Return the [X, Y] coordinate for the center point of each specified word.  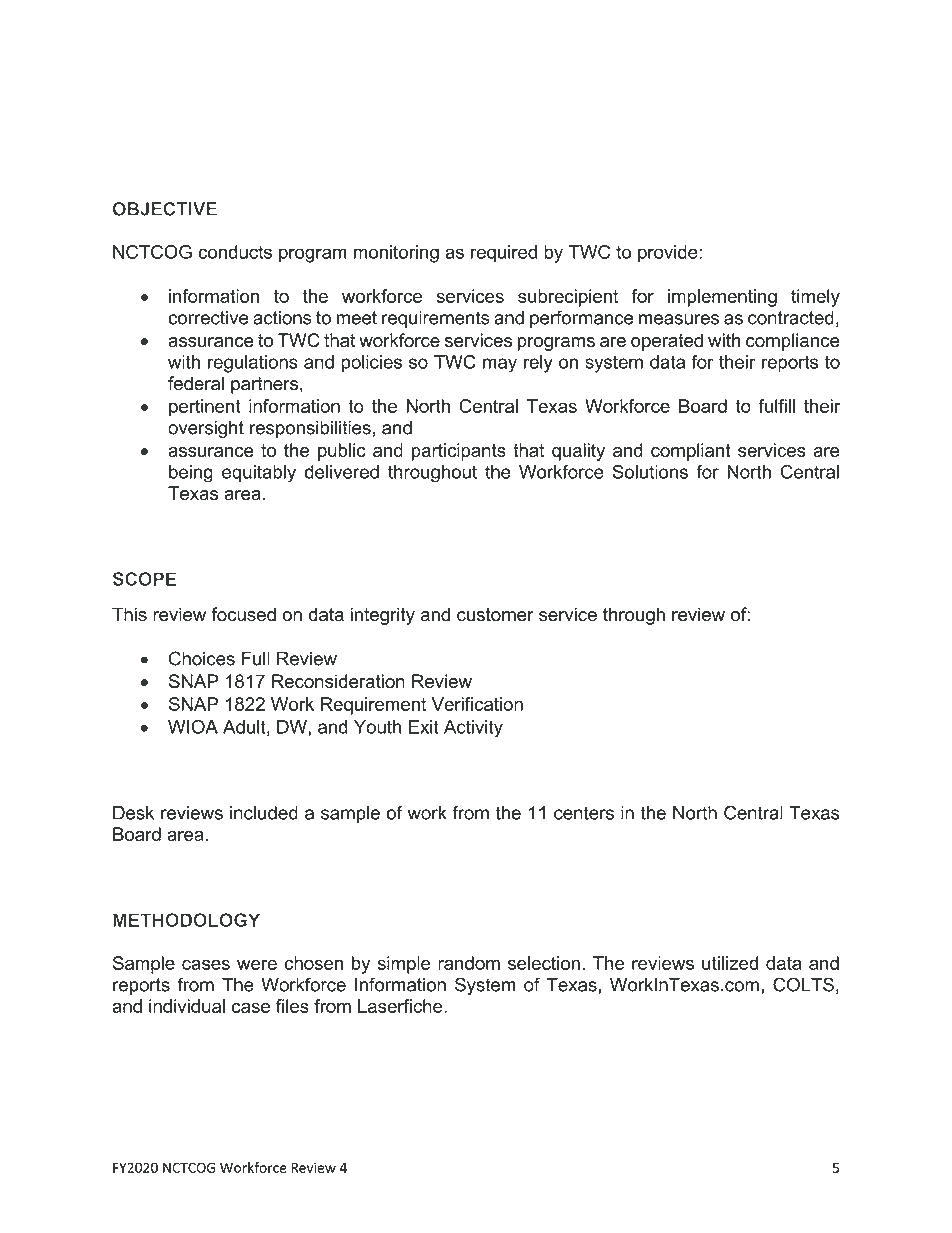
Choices [202, 658]
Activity [473, 729]
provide [669, 254]
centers [584, 813]
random [469, 963]
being [191, 474]
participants [459, 452]
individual [187, 1006]
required [504, 254]
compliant [691, 452]
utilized [730, 963]
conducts [235, 252]
